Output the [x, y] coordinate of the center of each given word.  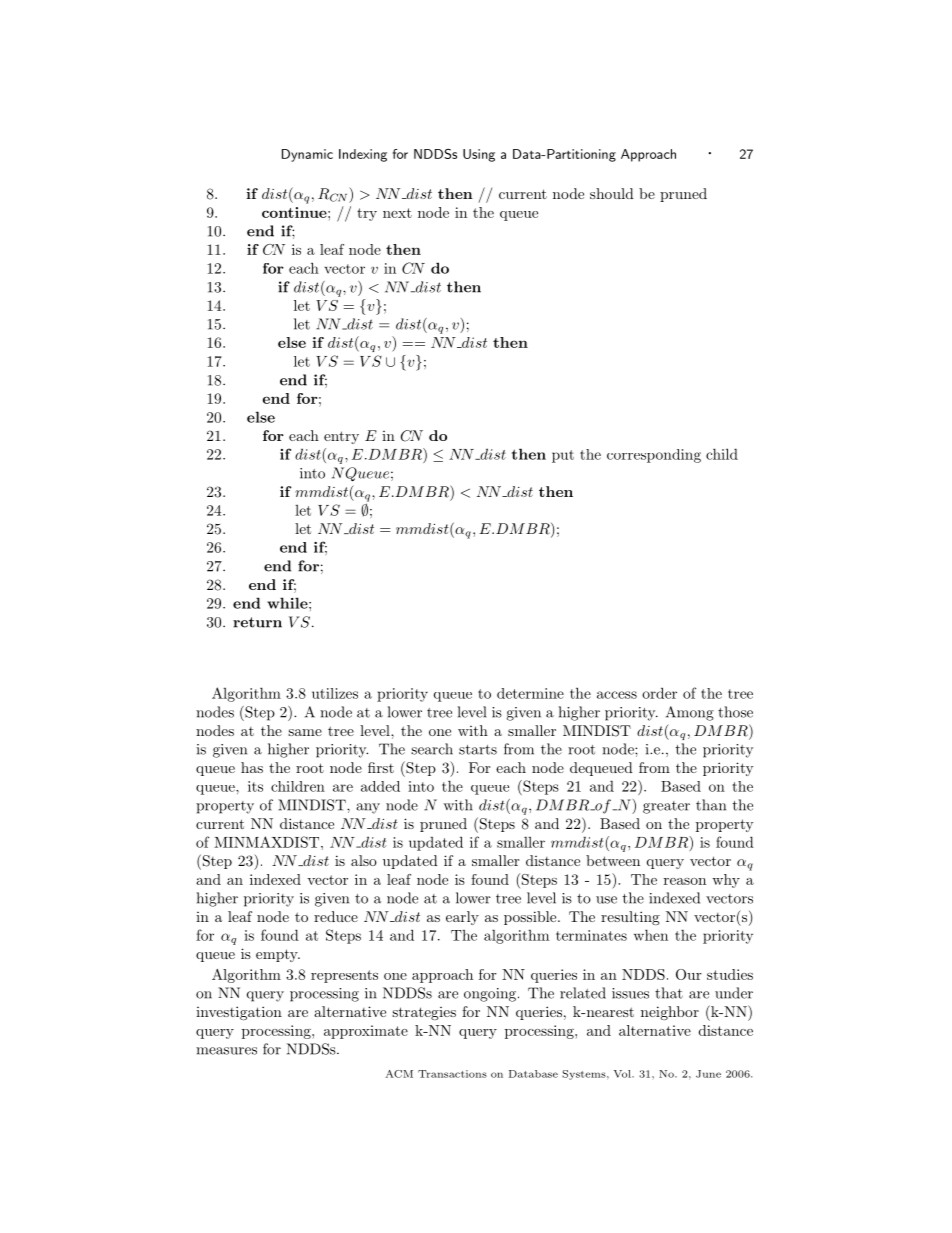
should [612, 193]
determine [530, 693]
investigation [239, 1013]
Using [479, 155]
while [288, 603]
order [659, 693]
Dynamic [307, 155]
